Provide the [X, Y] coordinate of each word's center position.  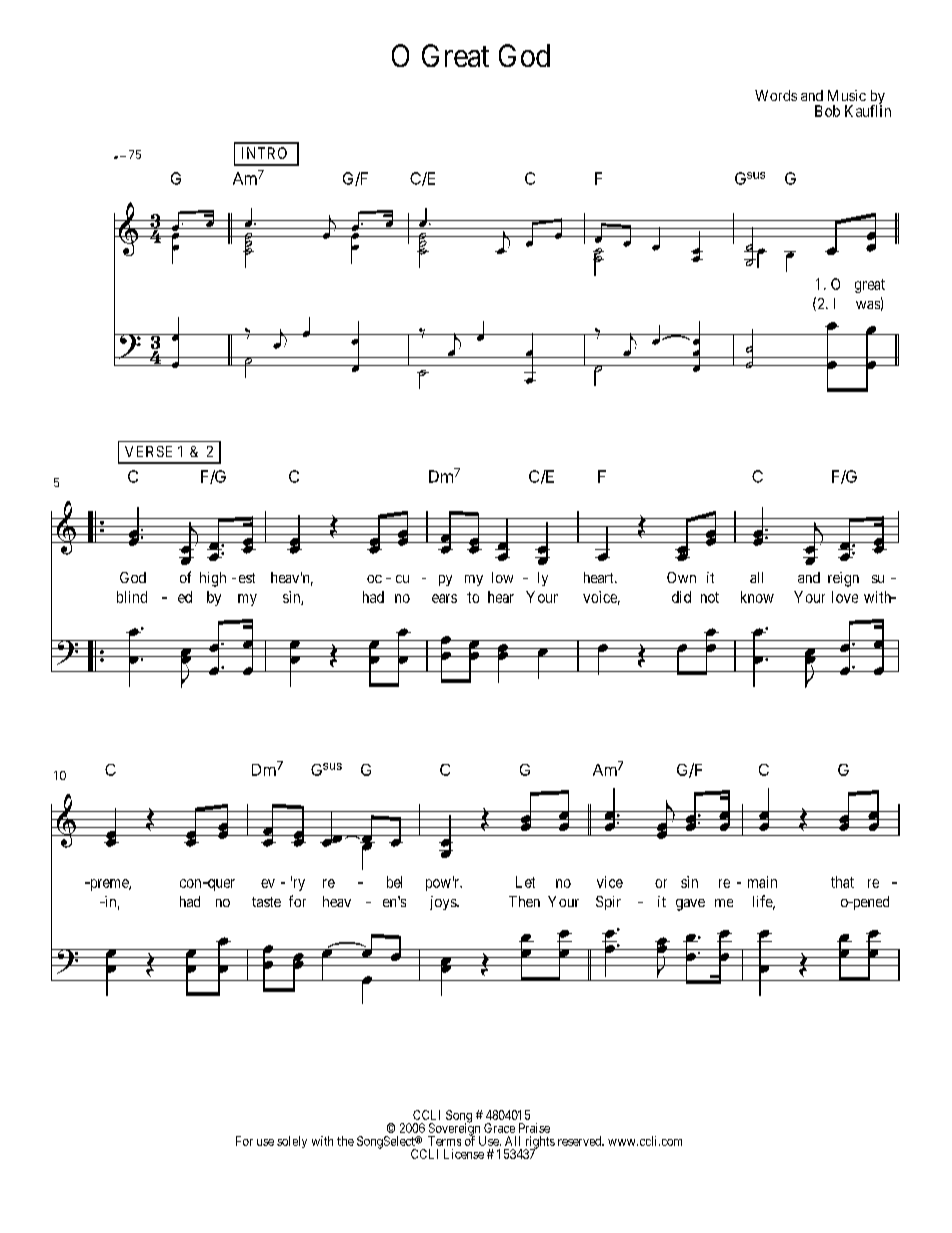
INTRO [264, 153]
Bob [827, 111]
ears [444, 598]
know [757, 597]
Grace [499, 1128]
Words [776, 95]
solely [292, 1142]
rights [539, 1143]
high [213, 579]
